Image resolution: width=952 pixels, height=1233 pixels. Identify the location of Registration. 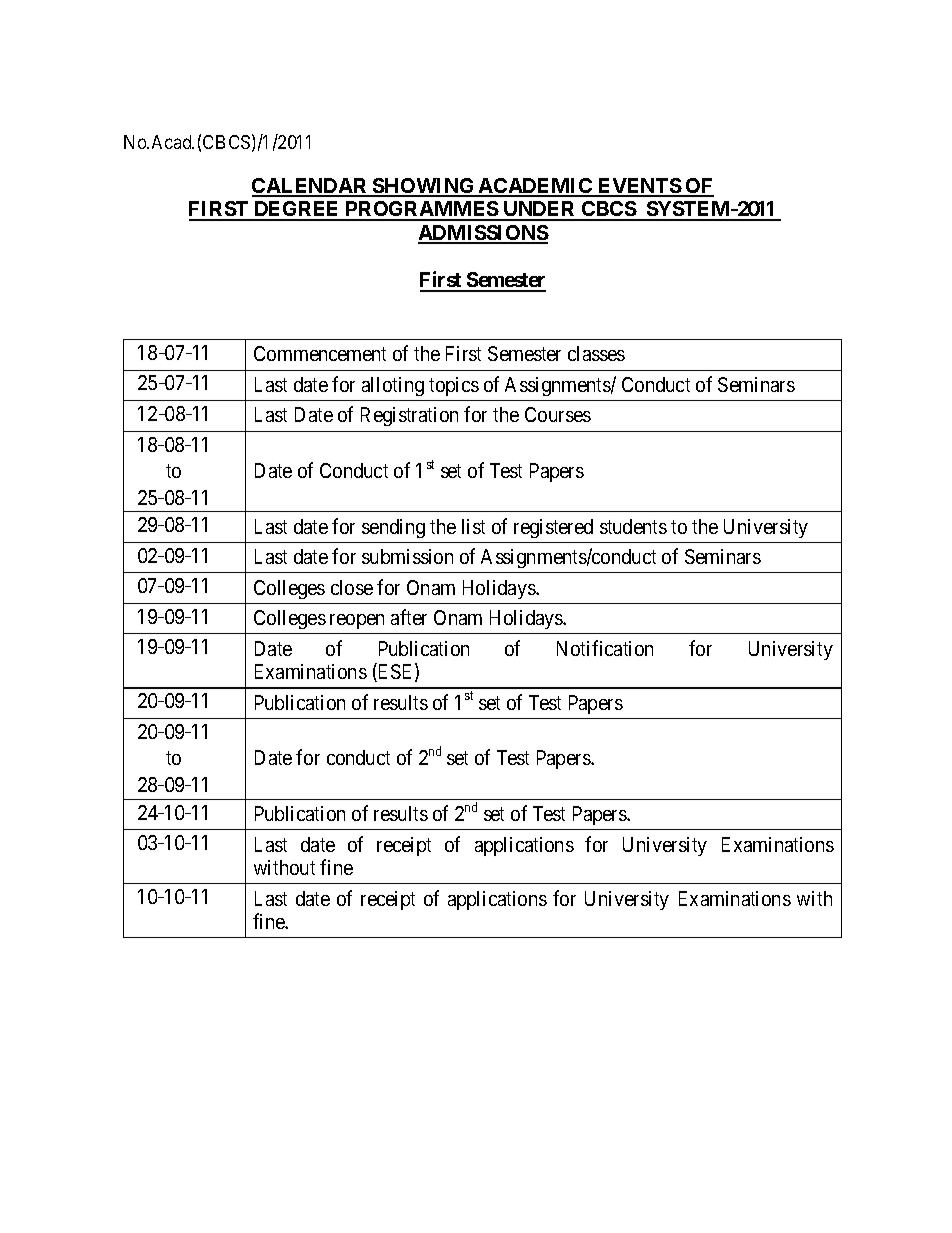
(409, 416).
